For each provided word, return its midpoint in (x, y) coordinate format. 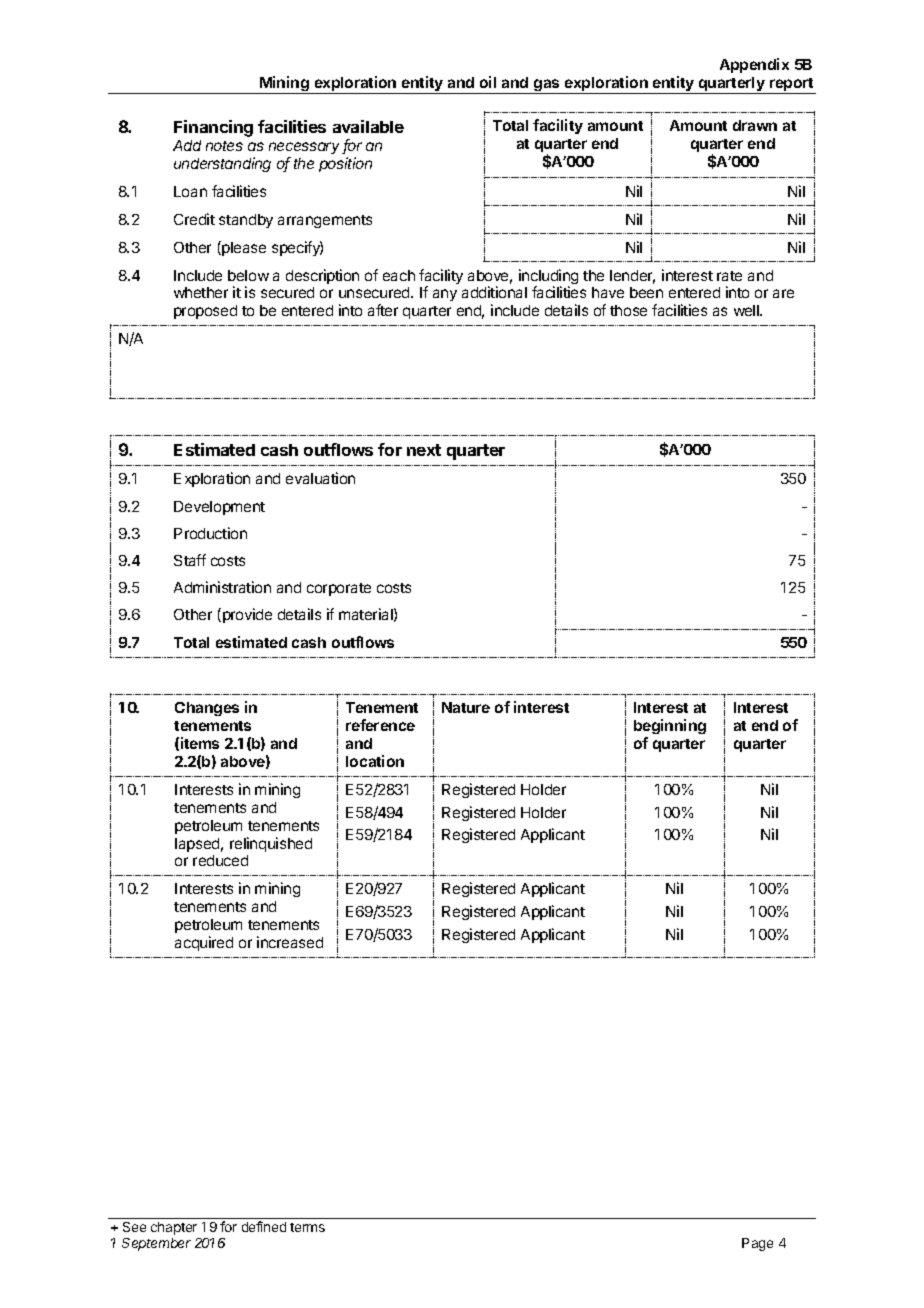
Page (757, 1244)
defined (264, 1226)
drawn (755, 125)
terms (307, 1227)
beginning (670, 728)
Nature (466, 707)
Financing (213, 128)
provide (246, 615)
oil (488, 82)
